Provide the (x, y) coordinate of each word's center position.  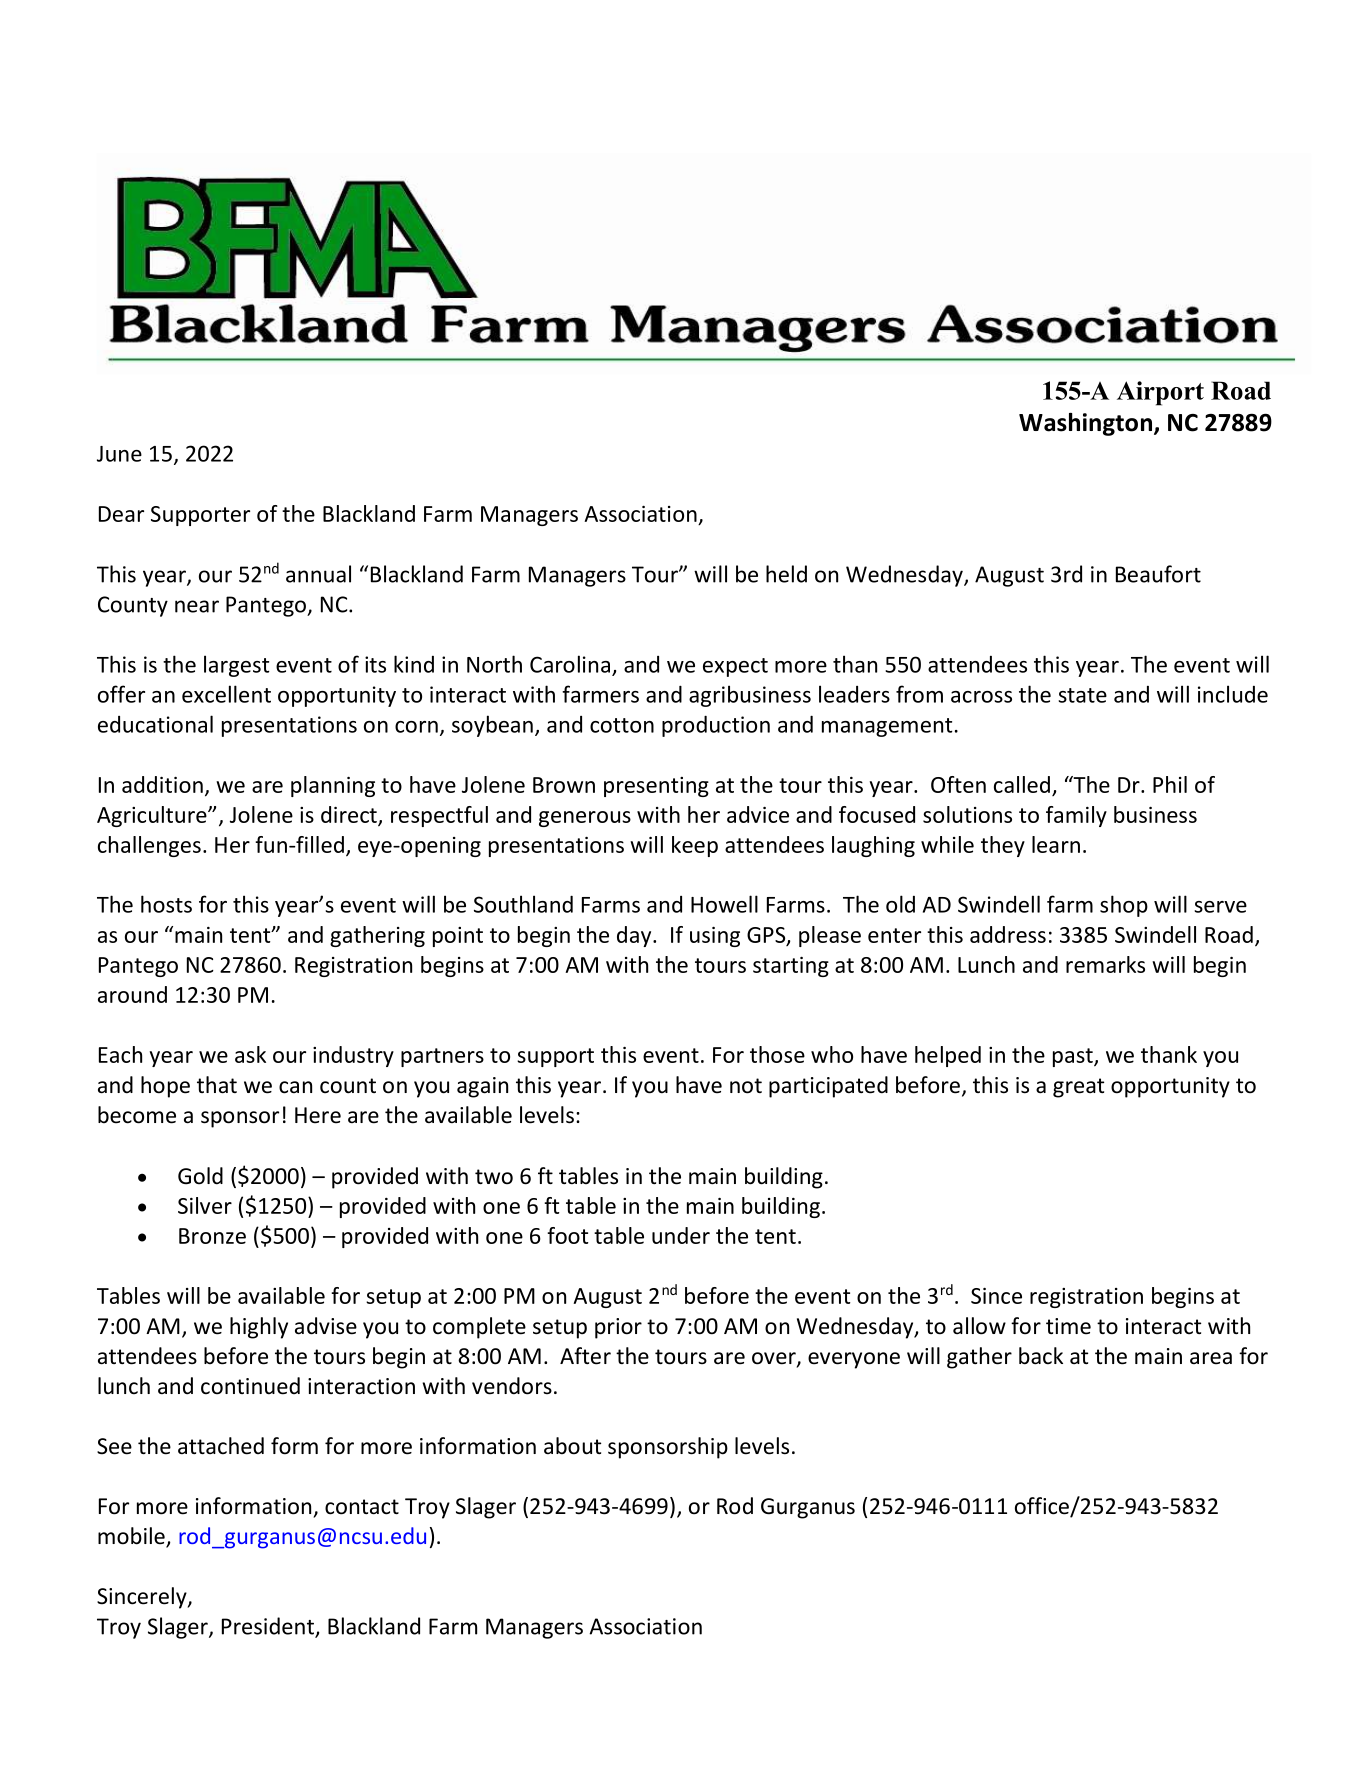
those (777, 1054)
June (119, 454)
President (269, 1627)
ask (250, 1054)
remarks (1105, 964)
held (786, 574)
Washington (1085, 424)
